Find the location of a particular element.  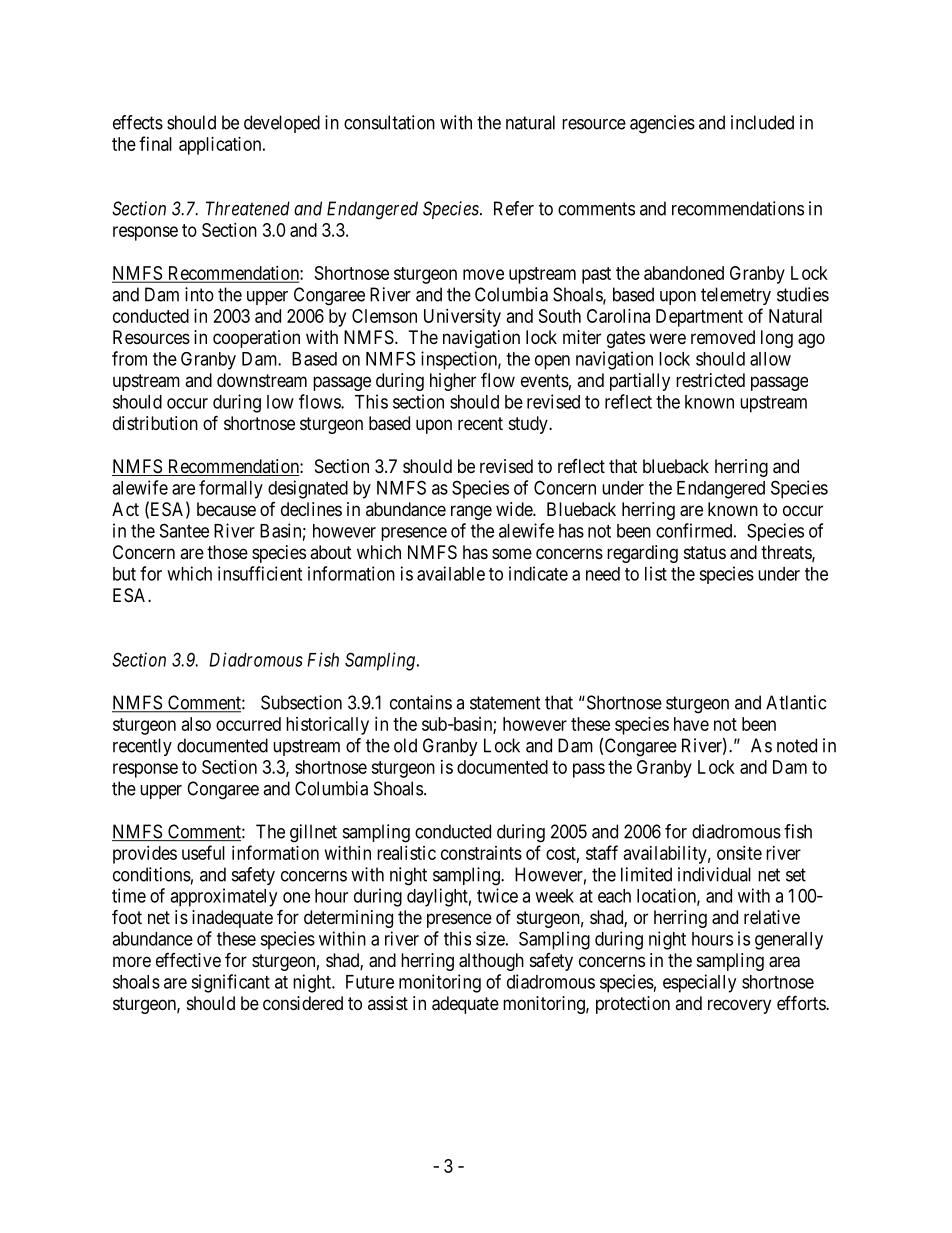

significant is located at coordinates (230, 983).
